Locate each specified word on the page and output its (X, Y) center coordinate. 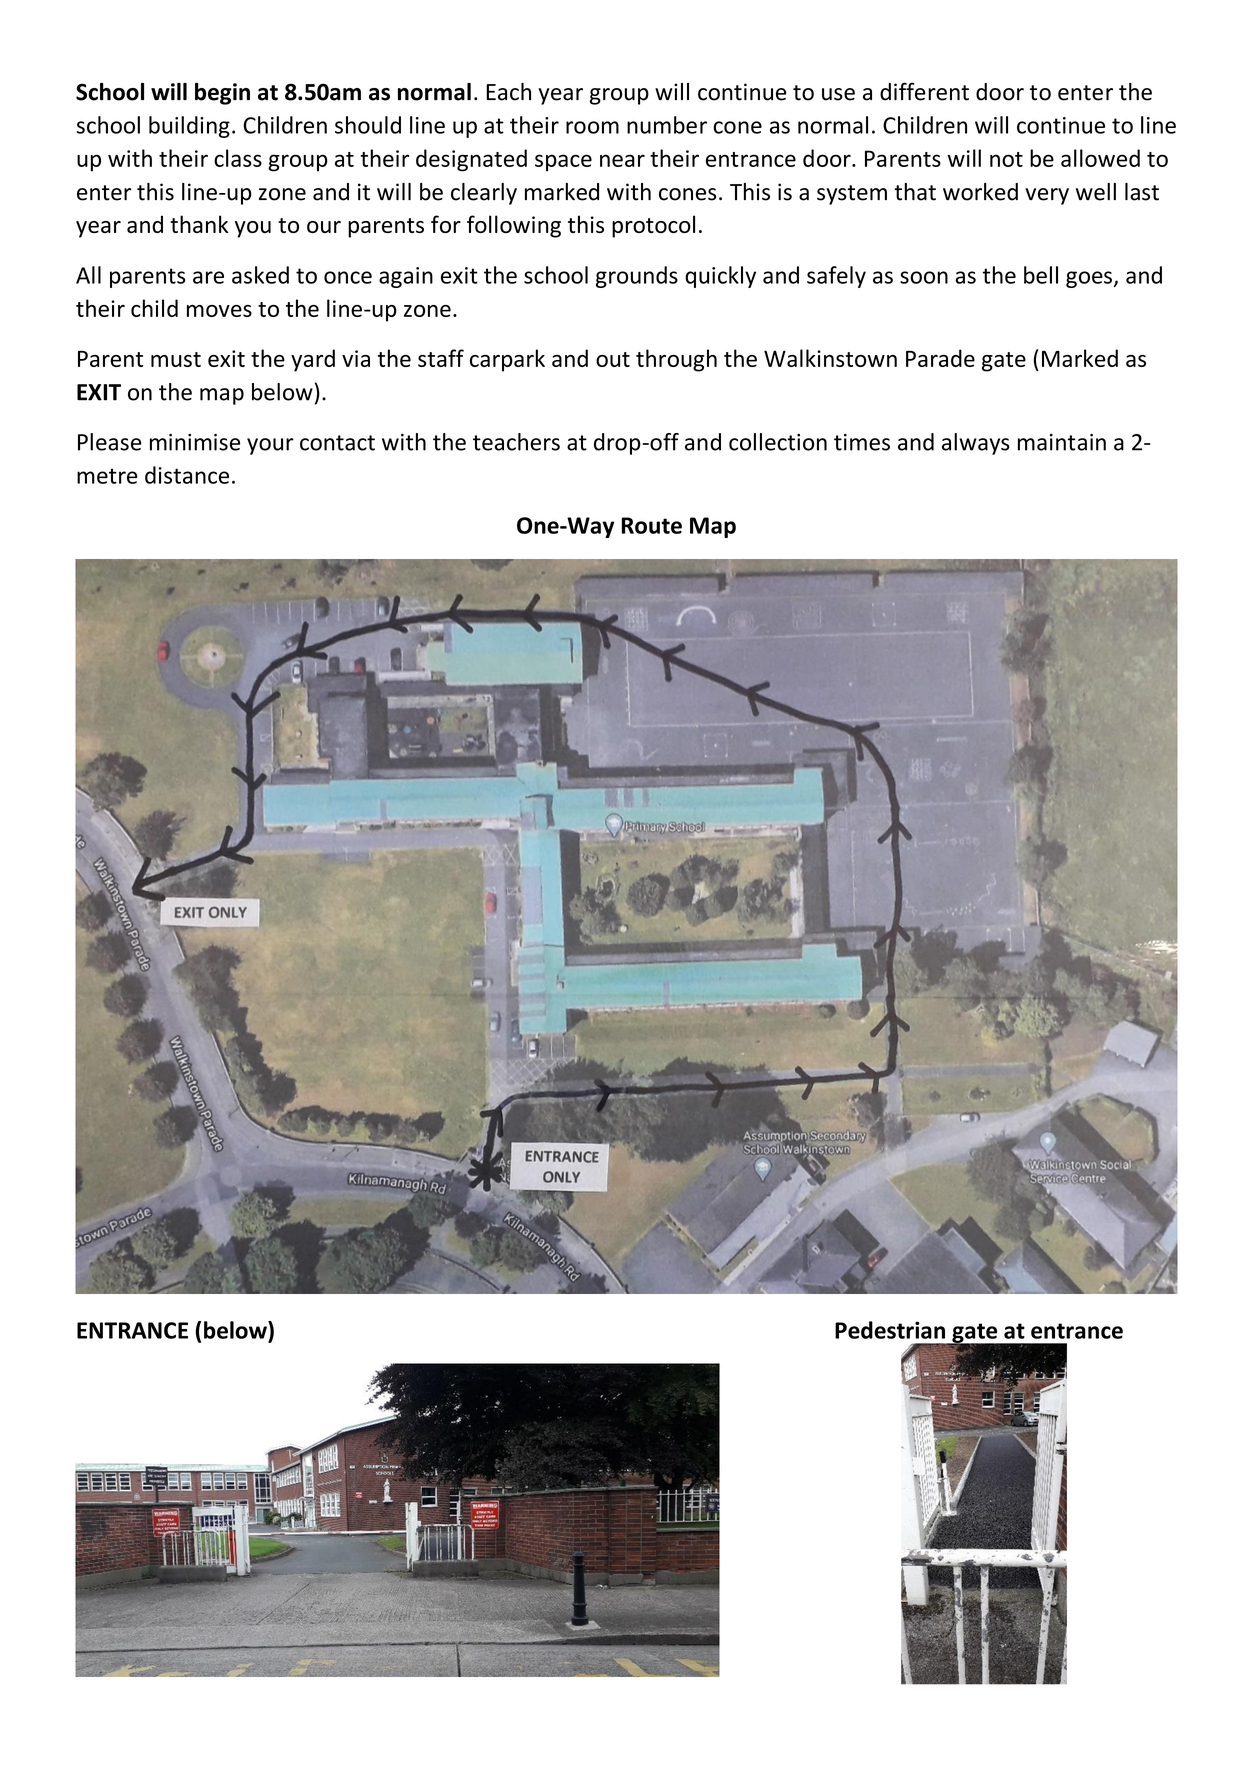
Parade (940, 358)
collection (778, 442)
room (592, 127)
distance (187, 475)
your (270, 446)
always (976, 444)
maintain (1062, 442)
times (862, 442)
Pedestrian (890, 1330)
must (176, 359)
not (1006, 159)
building (189, 127)
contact (337, 443)
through (676, 360)
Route (652, 525)
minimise (195, 442)
